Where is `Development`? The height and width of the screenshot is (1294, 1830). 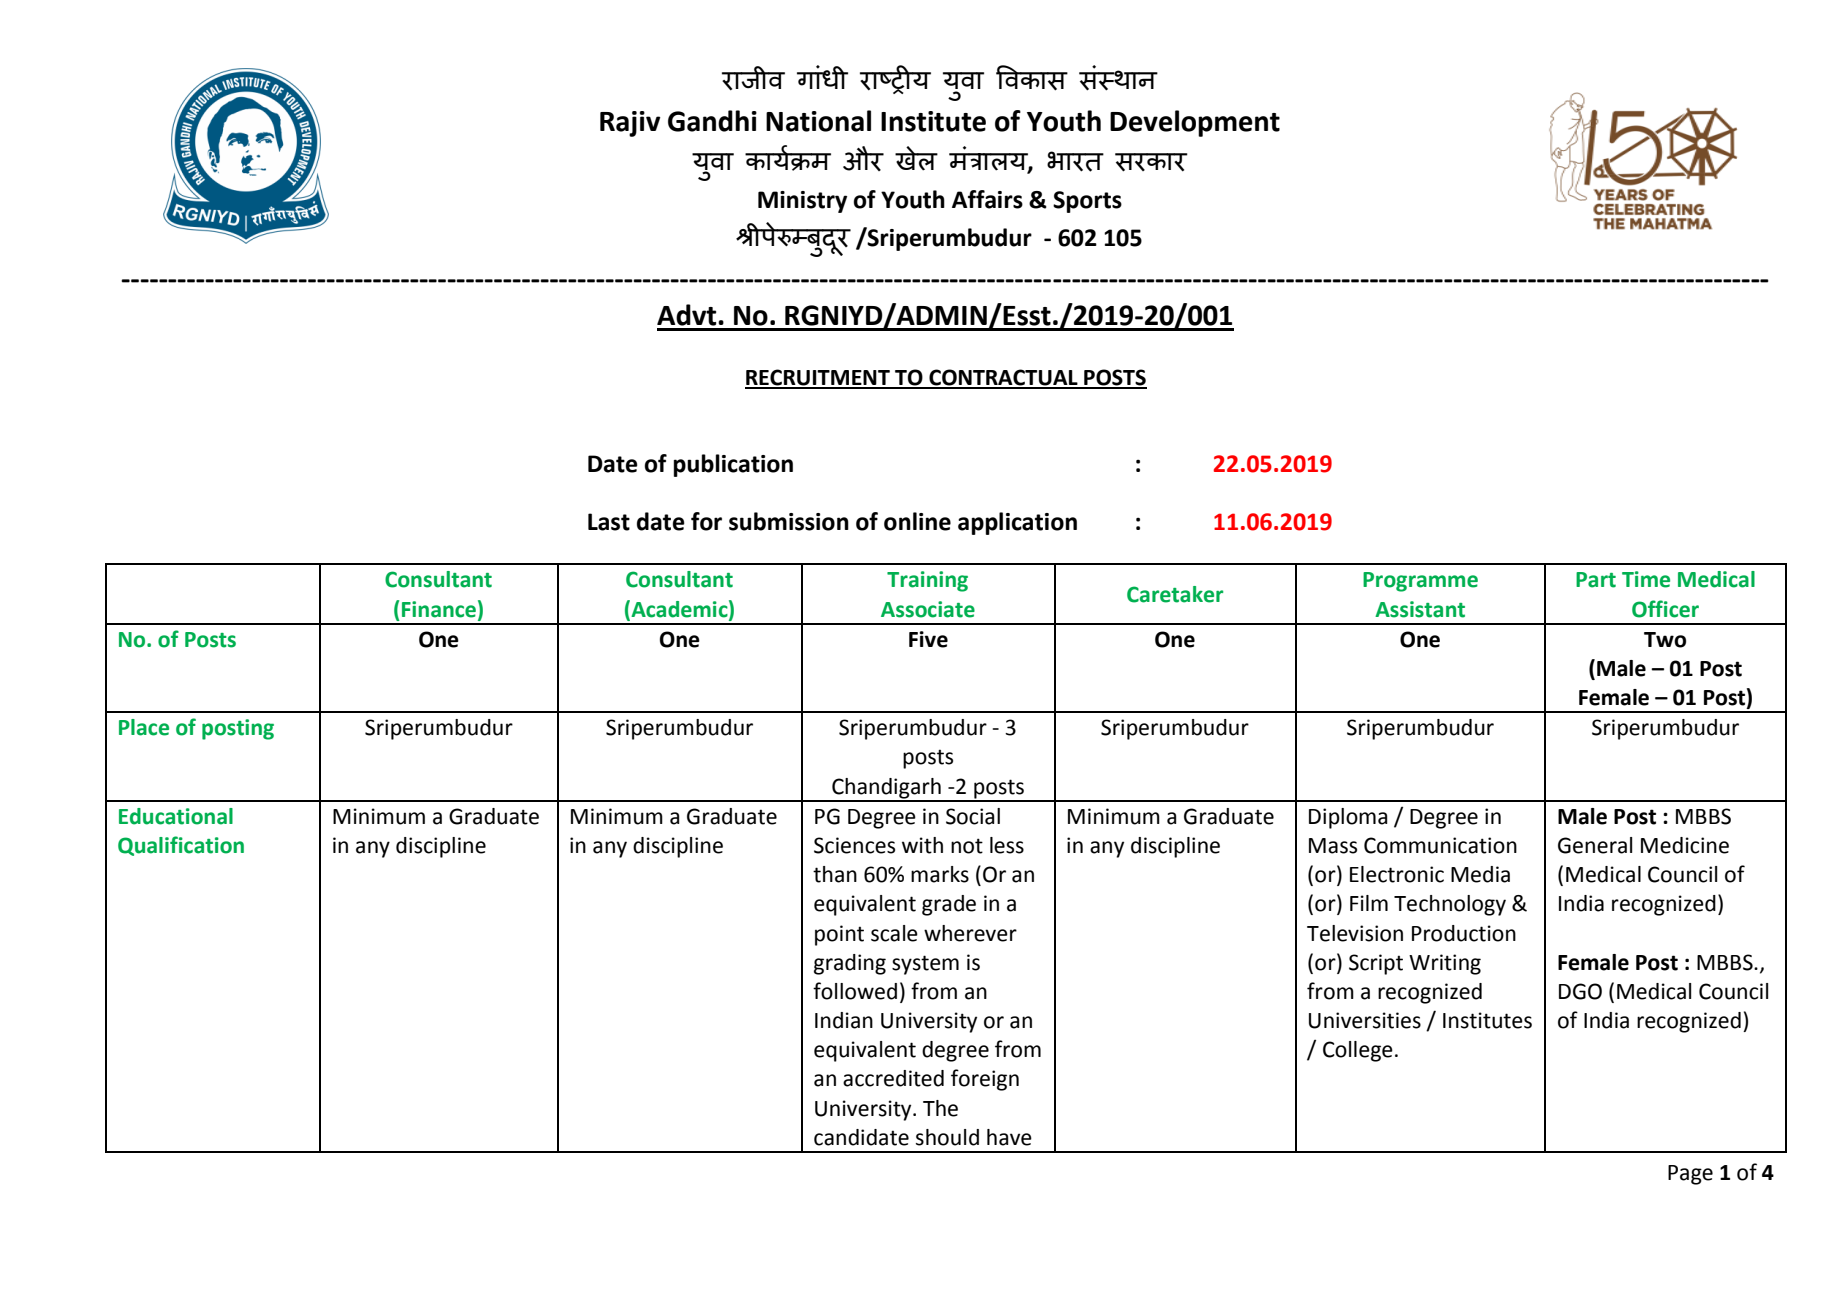 Development is located at coordinates (1195, 123).
